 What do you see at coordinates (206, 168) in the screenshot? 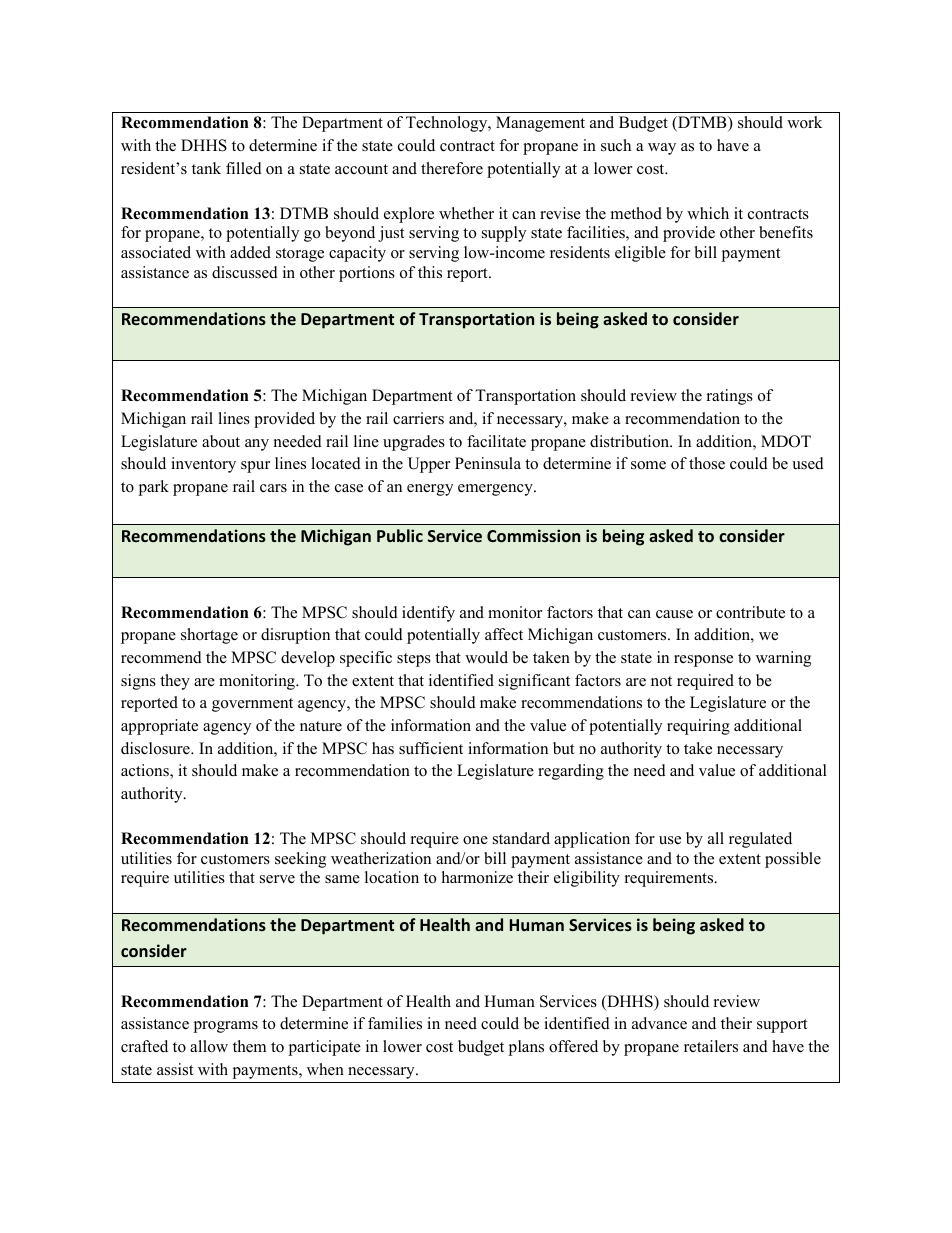
I see `tank` at bounding box center [206, 168].
